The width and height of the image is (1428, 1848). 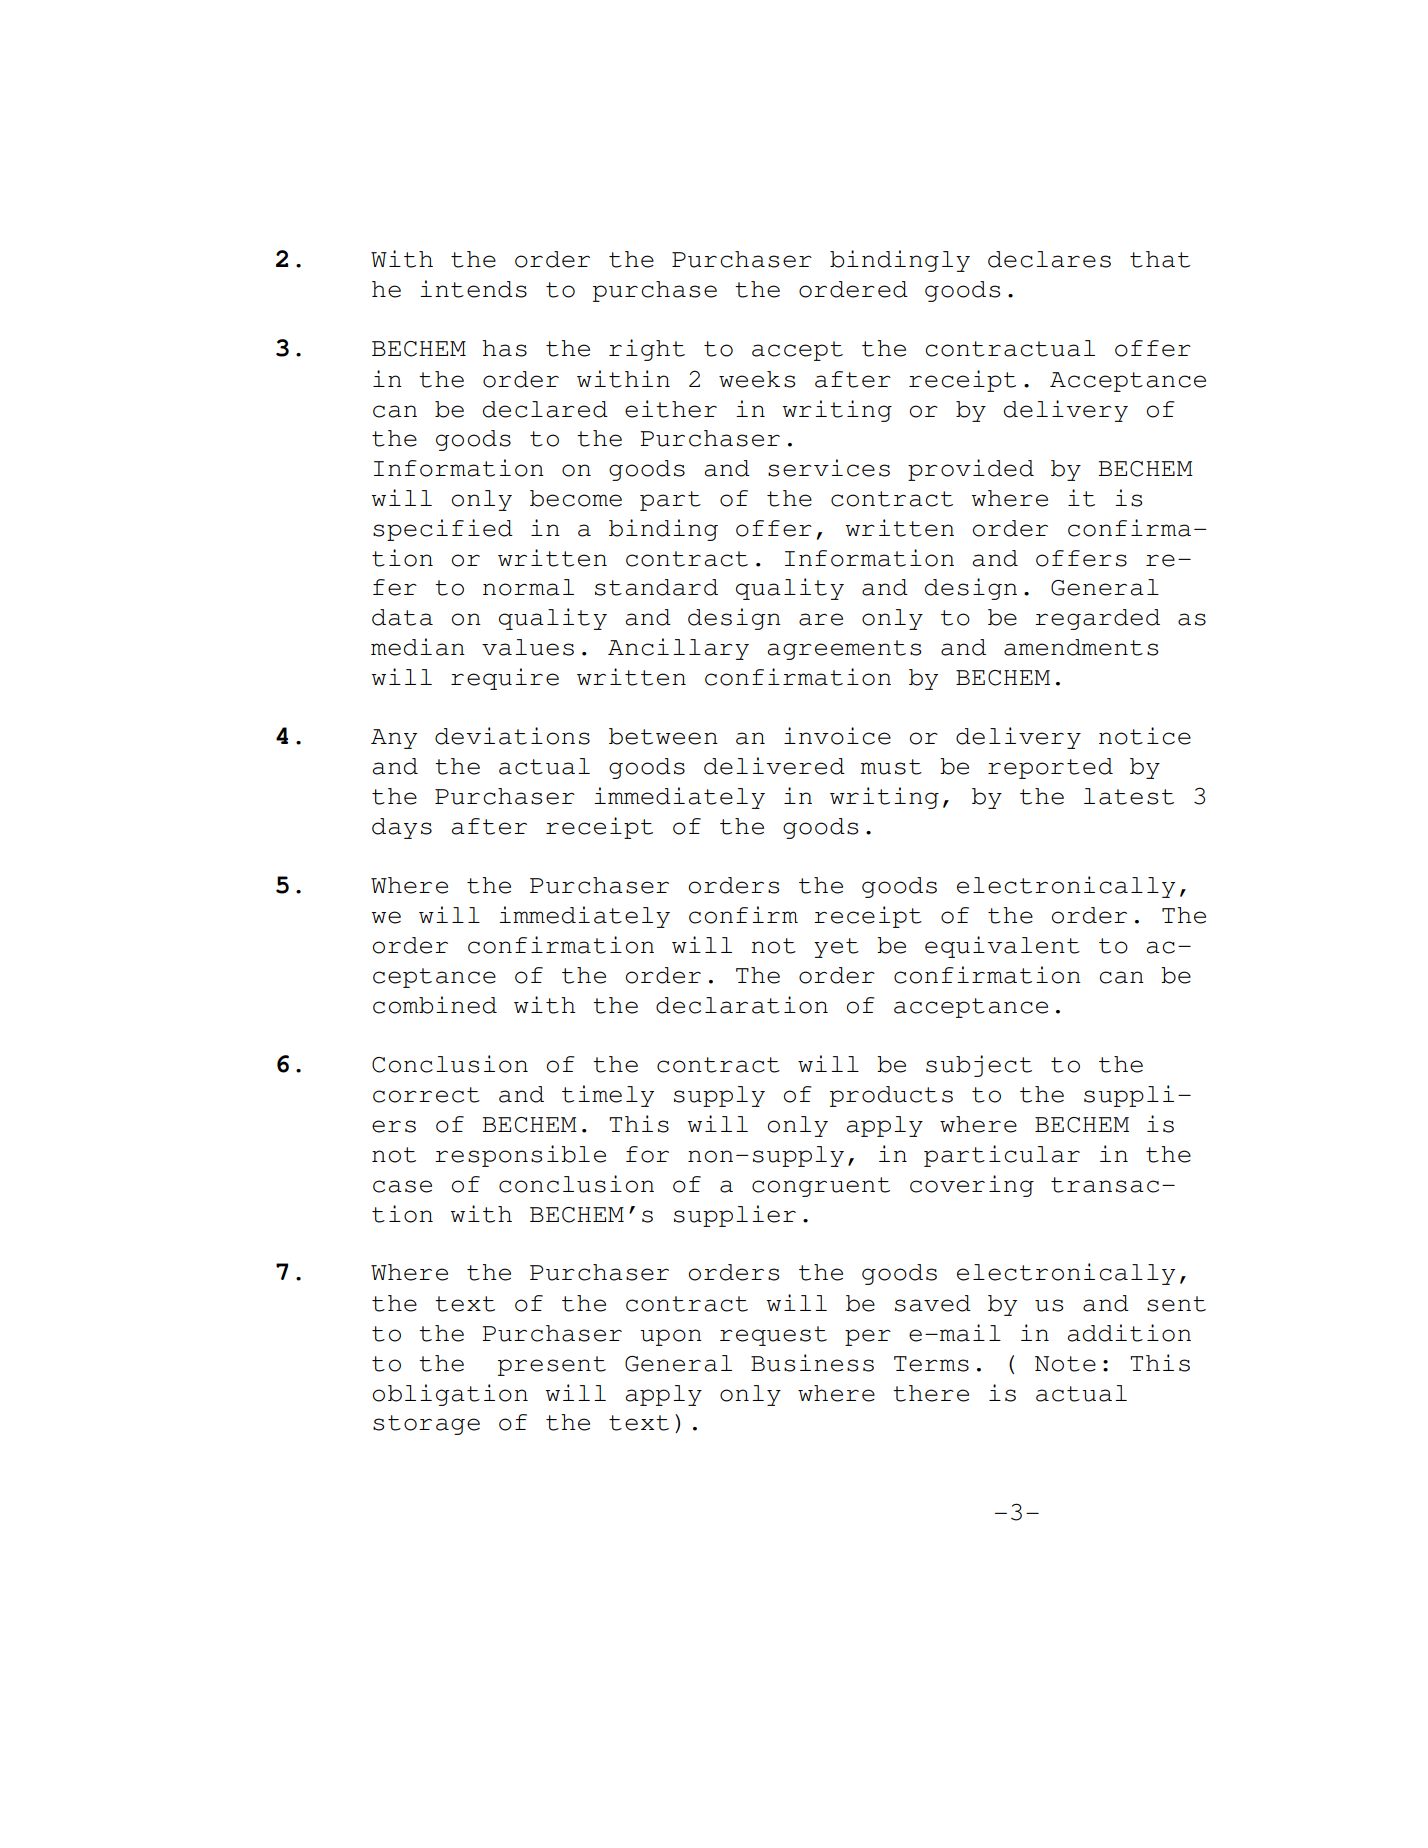 I want to click on declares, so click(x=1049, y=259).
